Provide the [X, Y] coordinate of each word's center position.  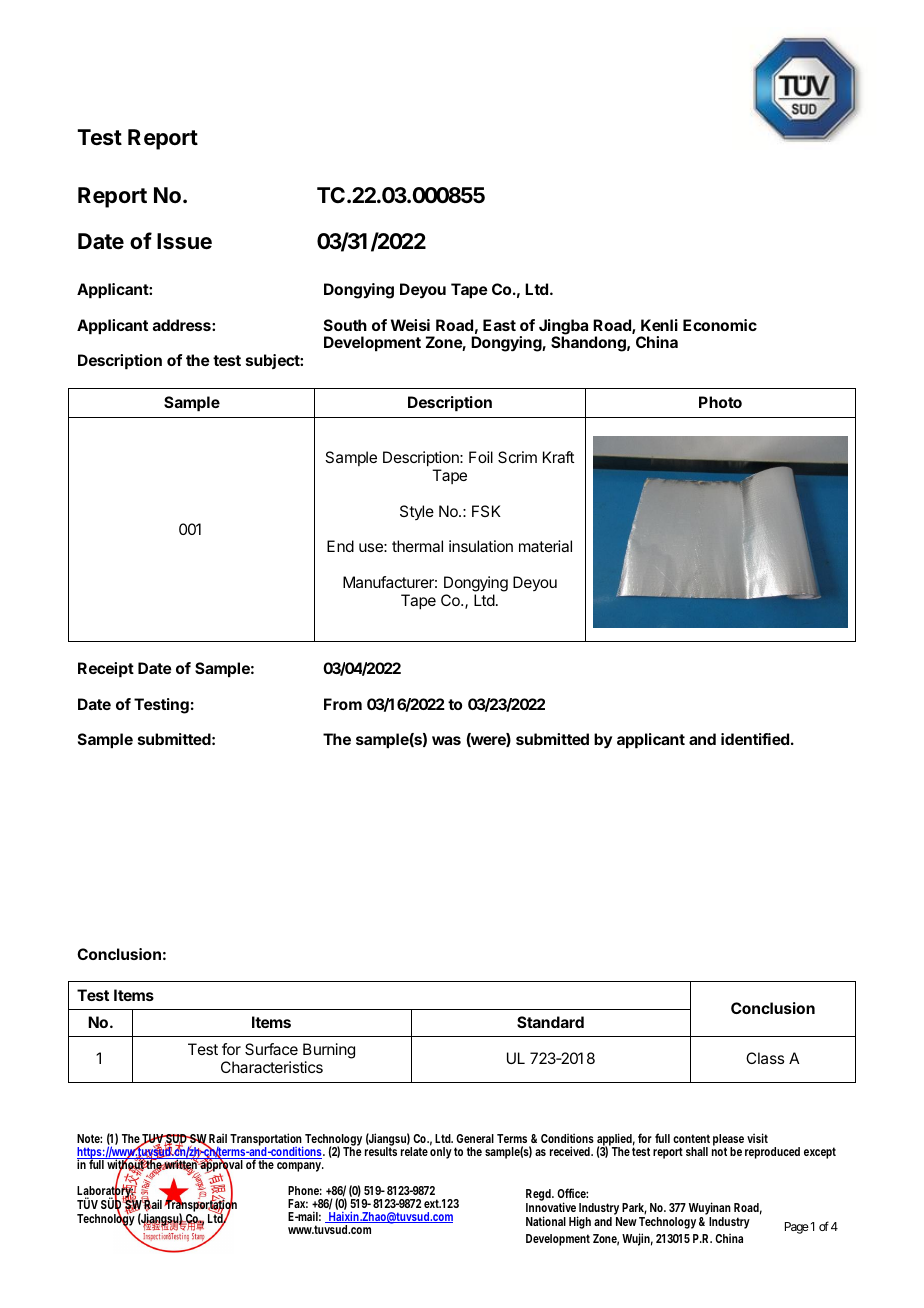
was [446, 740]
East [499, 325]
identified [755, 739]
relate [414, 1151]
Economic [720, 325]
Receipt [106, 670]
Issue [184, 241]
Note [89, 1138]
